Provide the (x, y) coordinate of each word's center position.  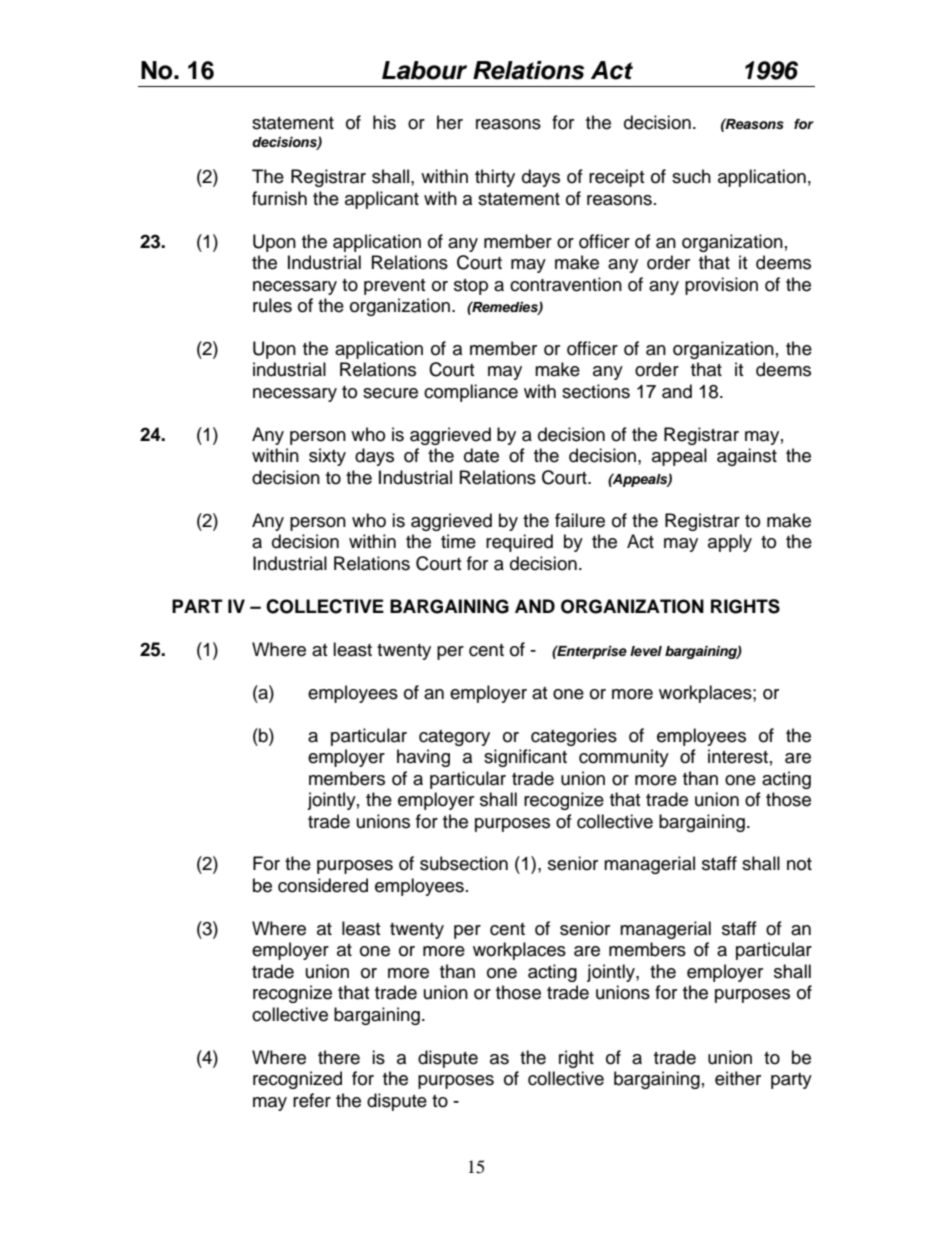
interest (738, 756)
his (384, 122)
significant (525, 758)
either (738, 1078)
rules (272, 305)
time (458, 541)
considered (323, 885)
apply (730, 543)
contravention (566, 284)
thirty (495, 178)
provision (721, 286)
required (519, 543)
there (339, 1057)
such (691, 176)
